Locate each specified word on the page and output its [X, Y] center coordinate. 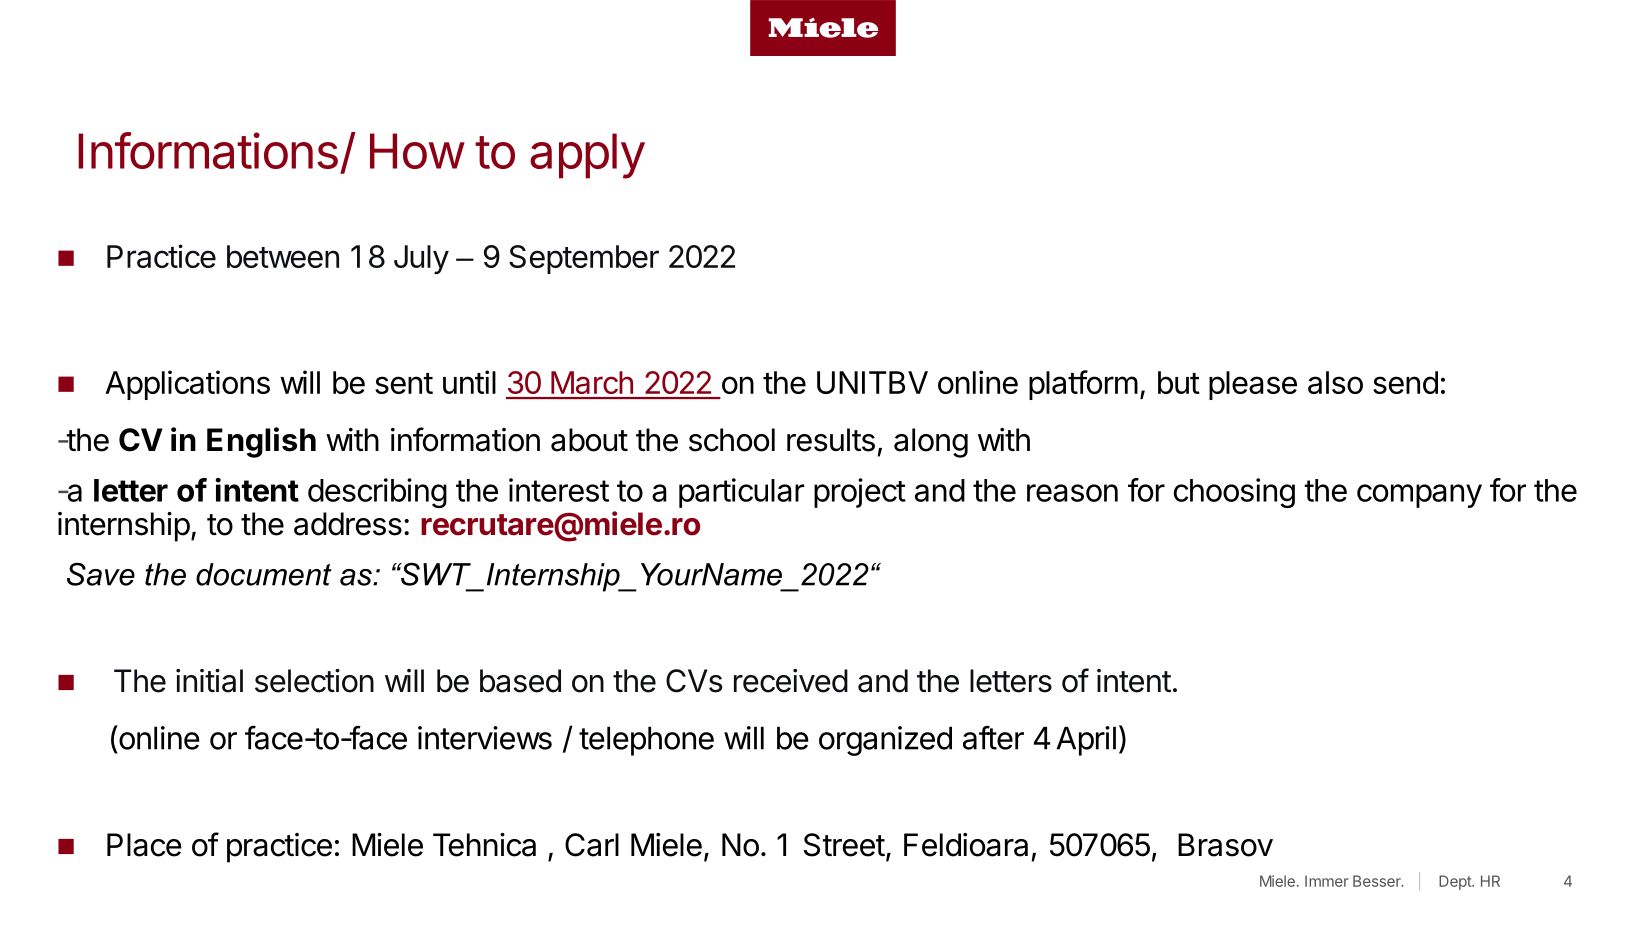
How [417, 151]
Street [844, 845]
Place [144, 845]
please [1253, 385]
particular [741, 493]
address [348, 524]
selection [314, 681]
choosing [1234, 493]
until [469, 382]
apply [587, 156]
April [1086, 741]
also [1335, 382]
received [791, 681]
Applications [187, 385]
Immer [1327, 881]
